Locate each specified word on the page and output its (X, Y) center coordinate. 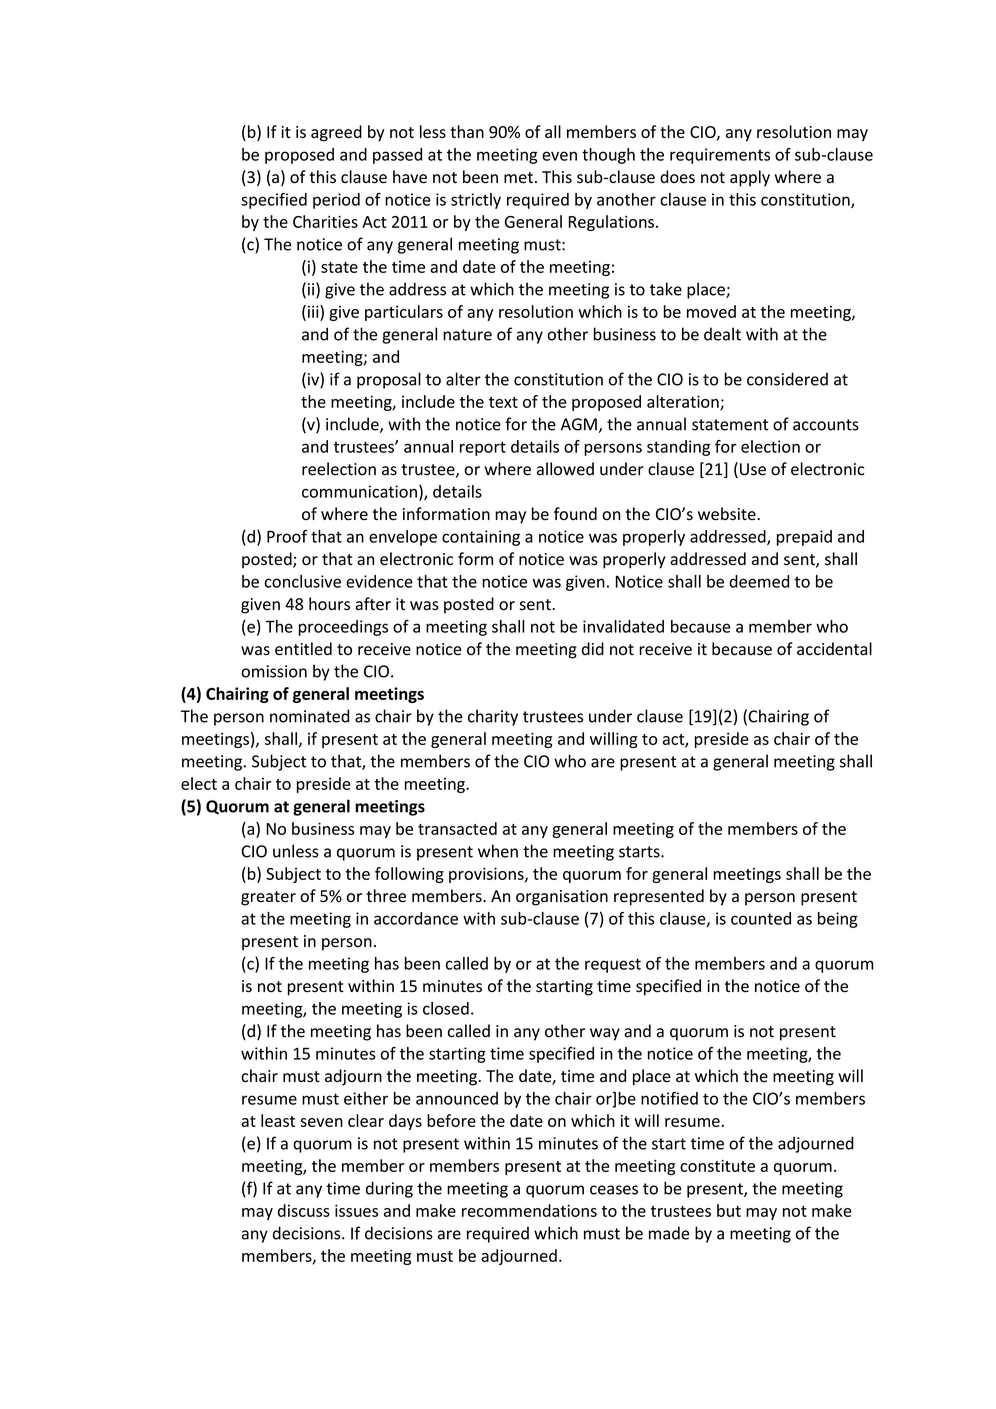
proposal (389, 380)
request (613, 965)
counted (761, 918)
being (838, 920)
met (518, 178)
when (498, 851)
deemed (759, 581)
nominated (309, 716)
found (575, 514)
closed (446, 1008)
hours (329, 604)
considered (787, 379)
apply (750, 178)
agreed (336, 133)
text (503, 402)
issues (356, 1210)
